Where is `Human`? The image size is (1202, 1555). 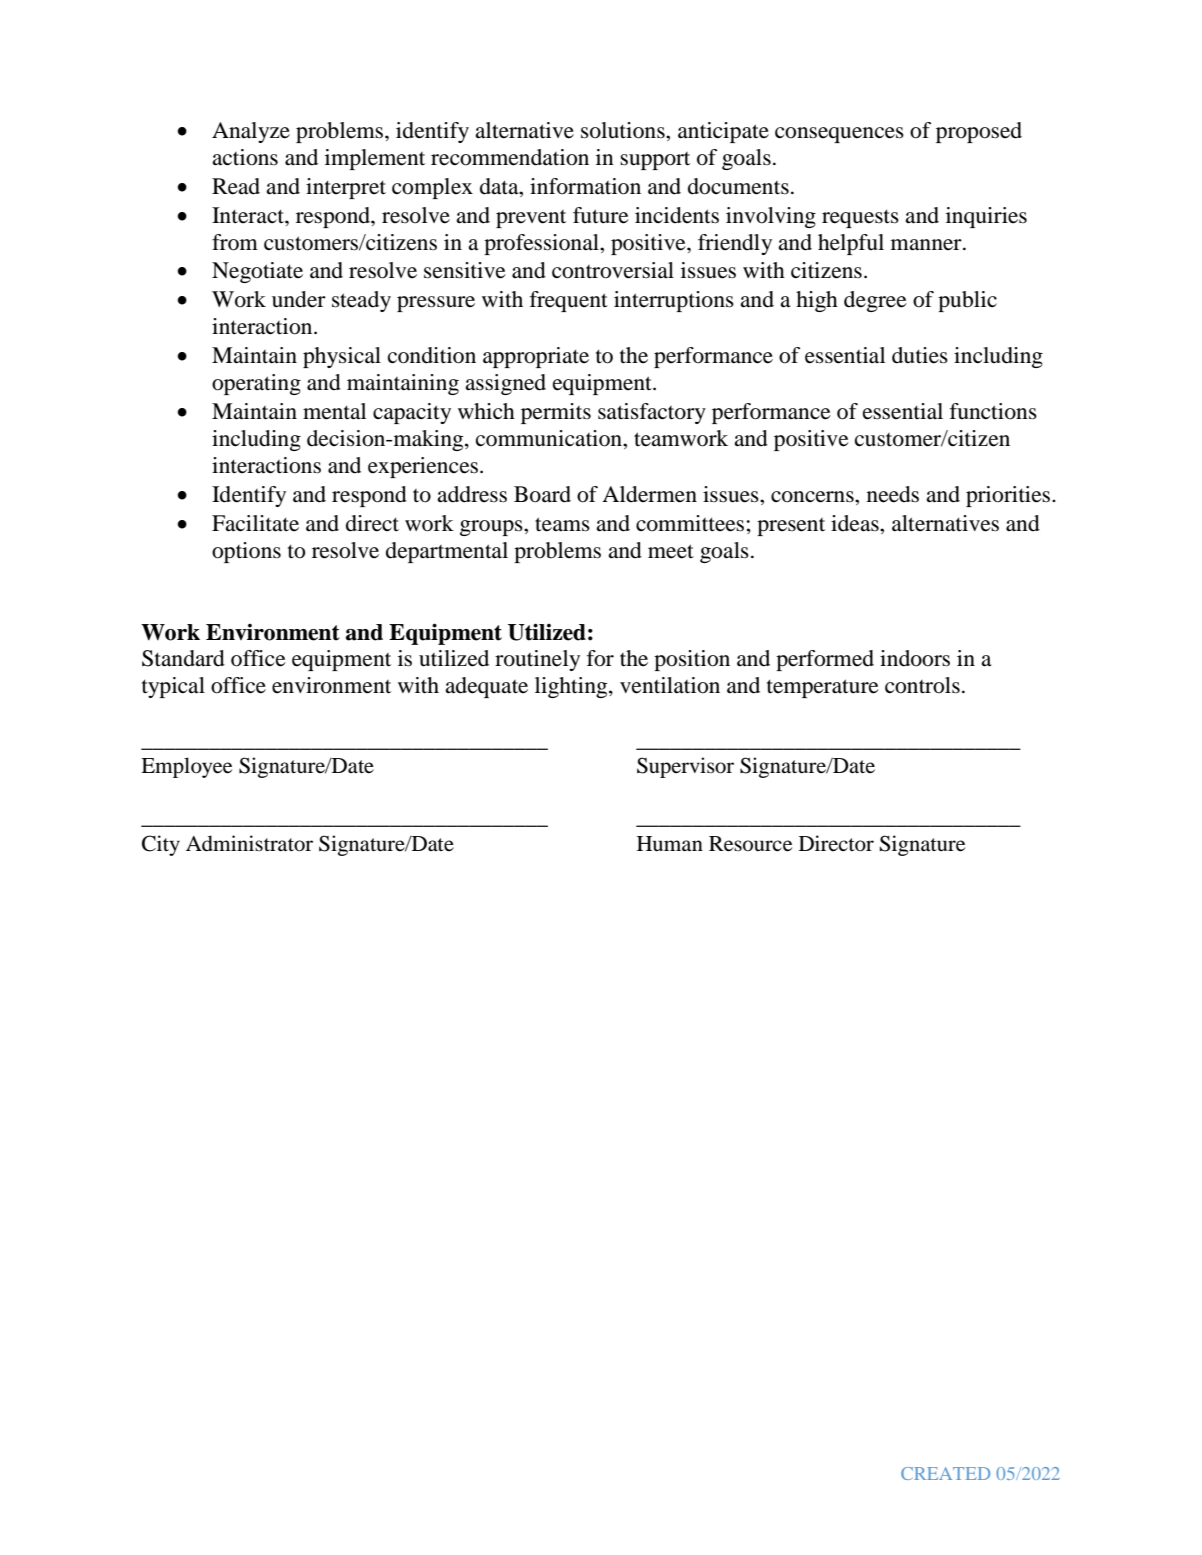
Human is located at coordinates (670, 844).
